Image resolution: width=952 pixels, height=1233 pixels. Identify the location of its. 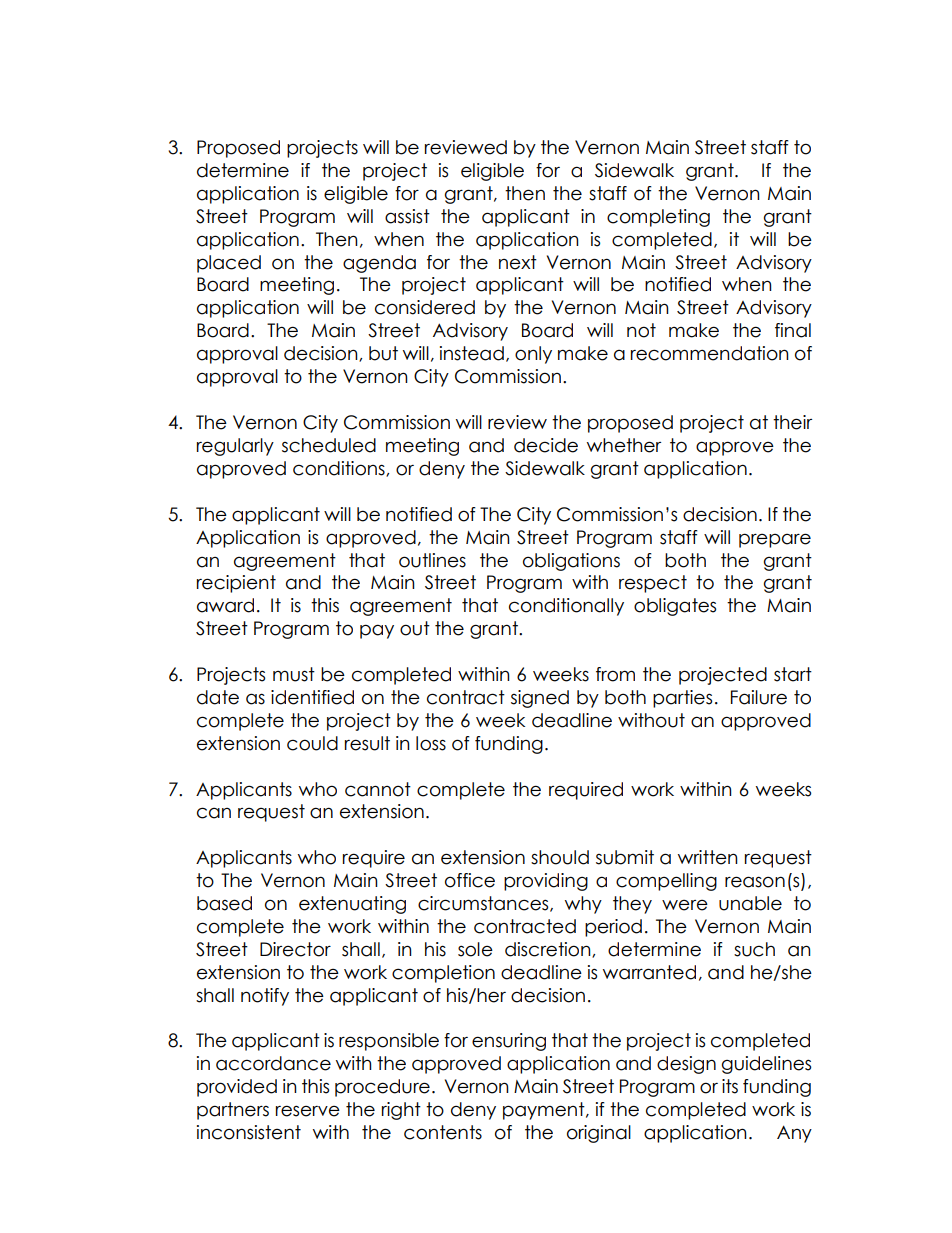
(730, 1086).
